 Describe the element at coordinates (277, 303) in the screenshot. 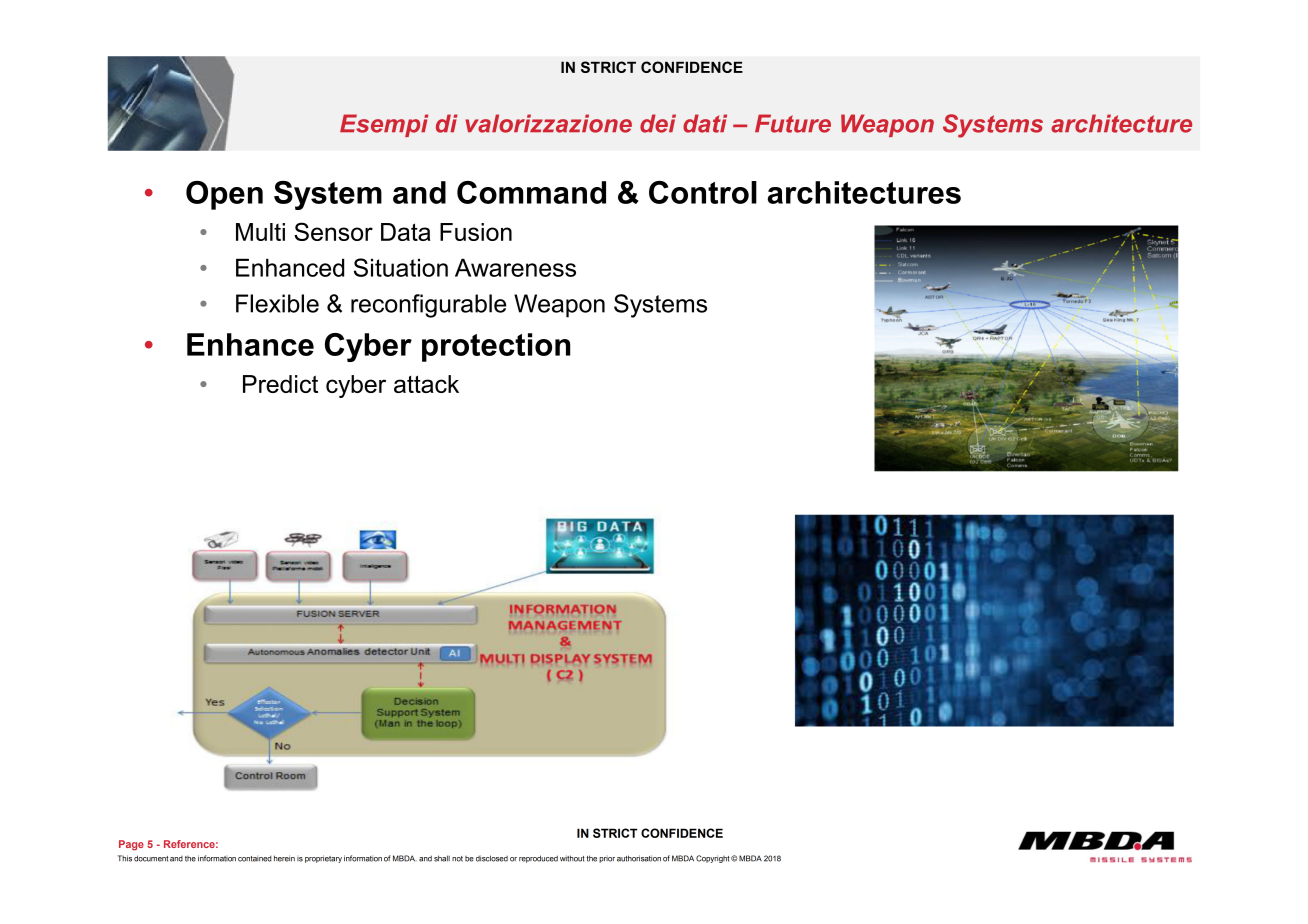

I see `Flexible` at that location.
